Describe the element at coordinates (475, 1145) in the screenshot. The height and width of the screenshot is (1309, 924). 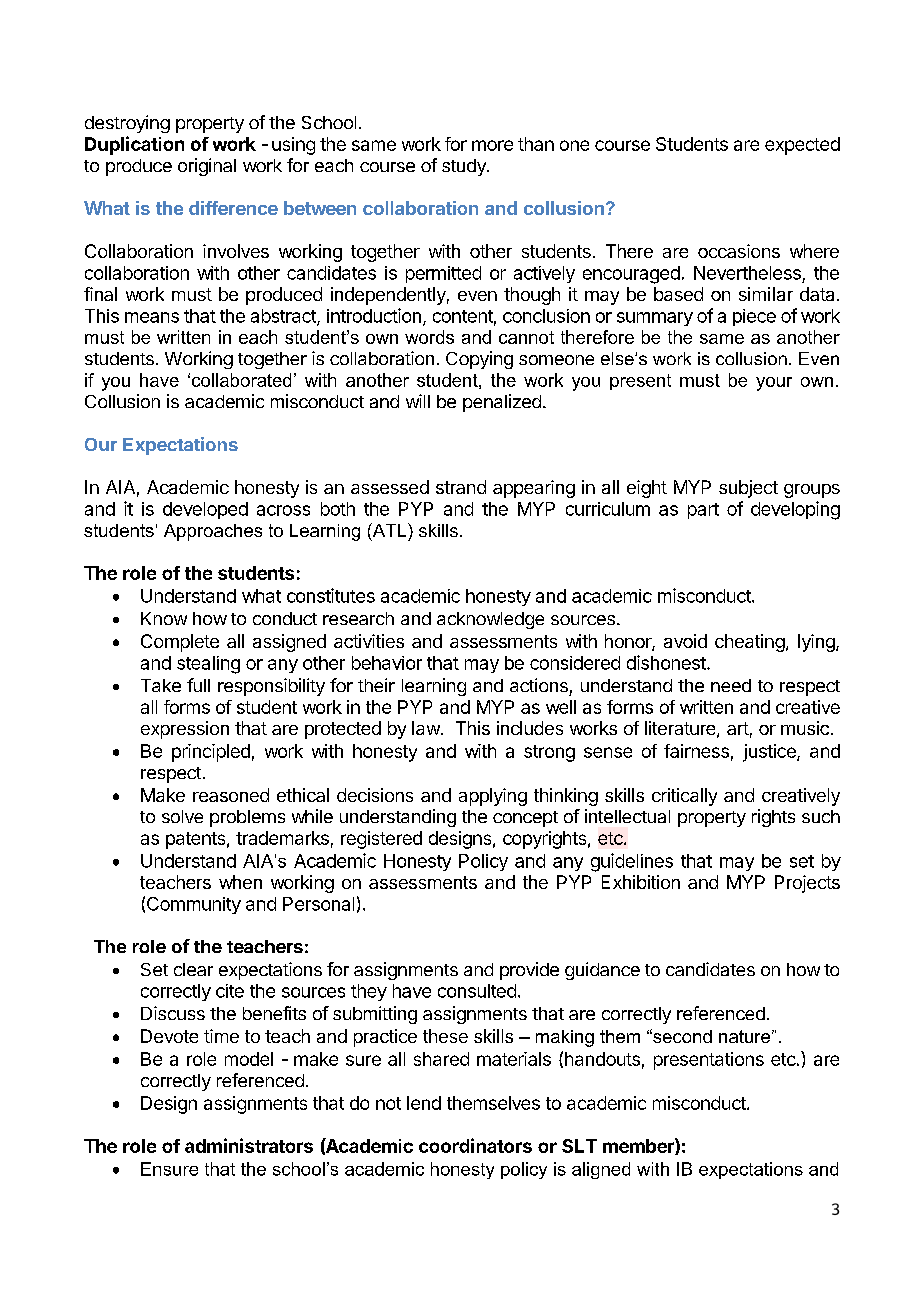
I see `coordinators` at that location.
